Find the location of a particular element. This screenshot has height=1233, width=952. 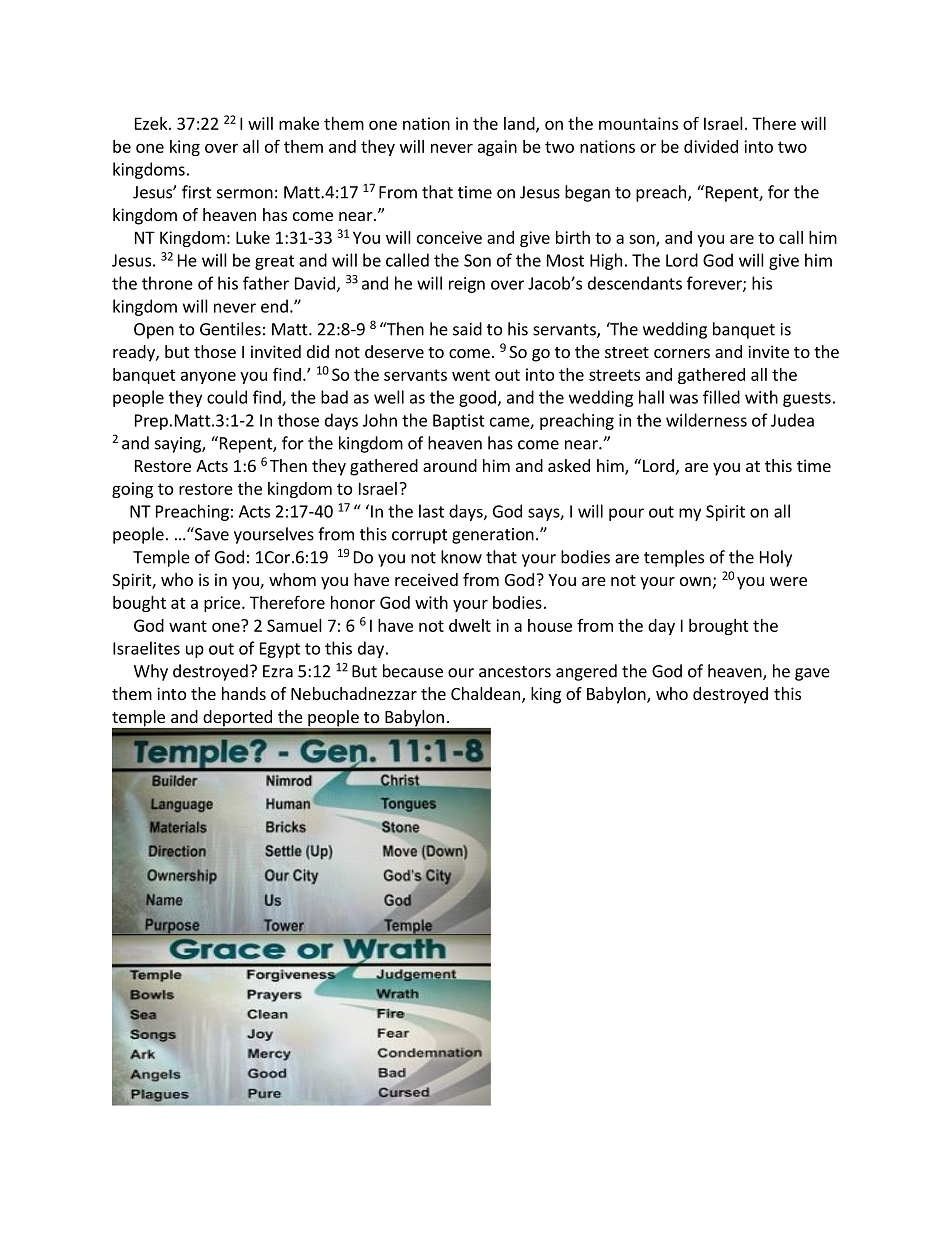

could is located at coordinates (227, 397).
